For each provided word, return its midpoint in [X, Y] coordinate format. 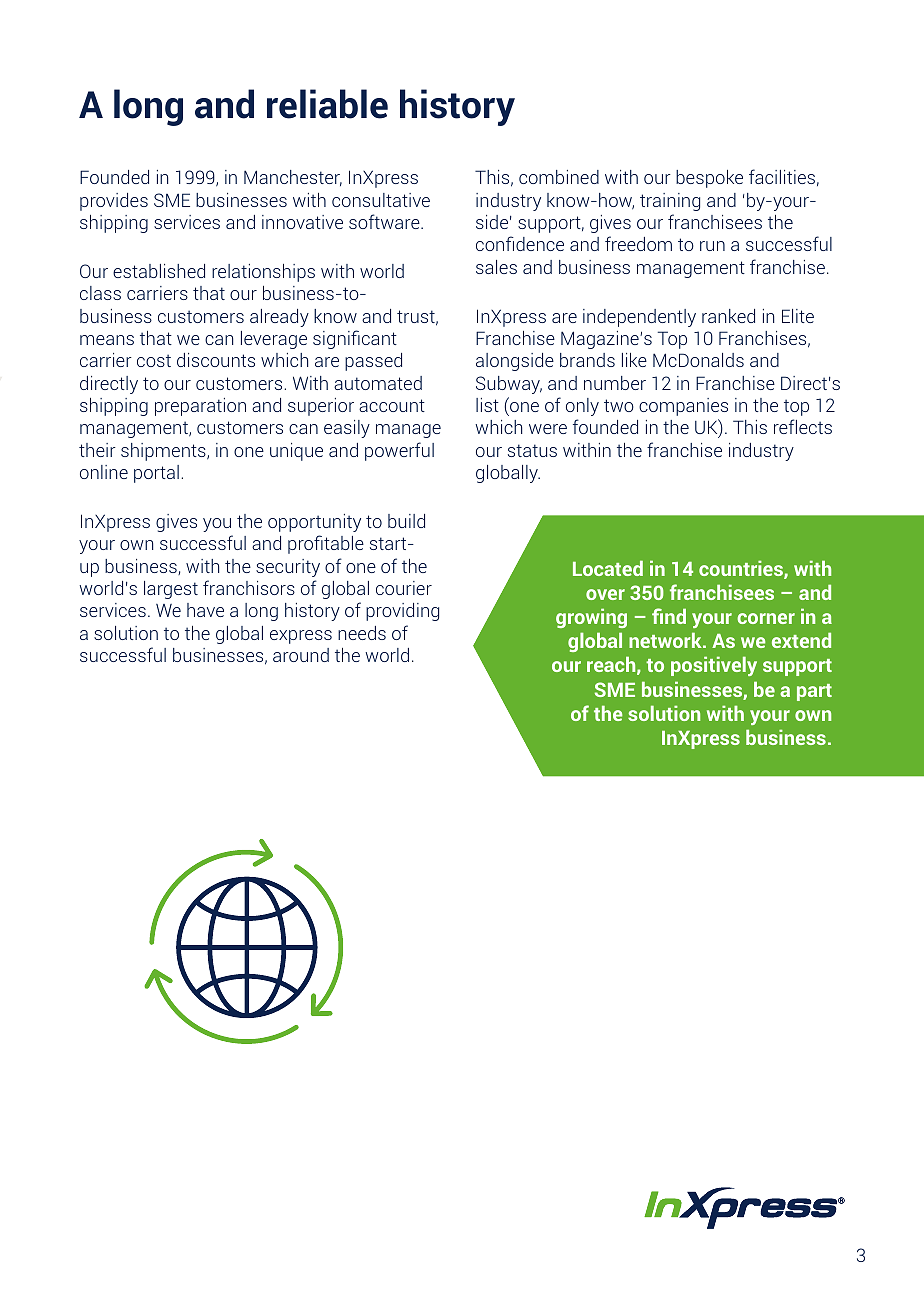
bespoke [709, 179]
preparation [200, 407]
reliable [327, 104]
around [301, 655]
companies [683, 407]
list [487, 405]
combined [559, 177]
